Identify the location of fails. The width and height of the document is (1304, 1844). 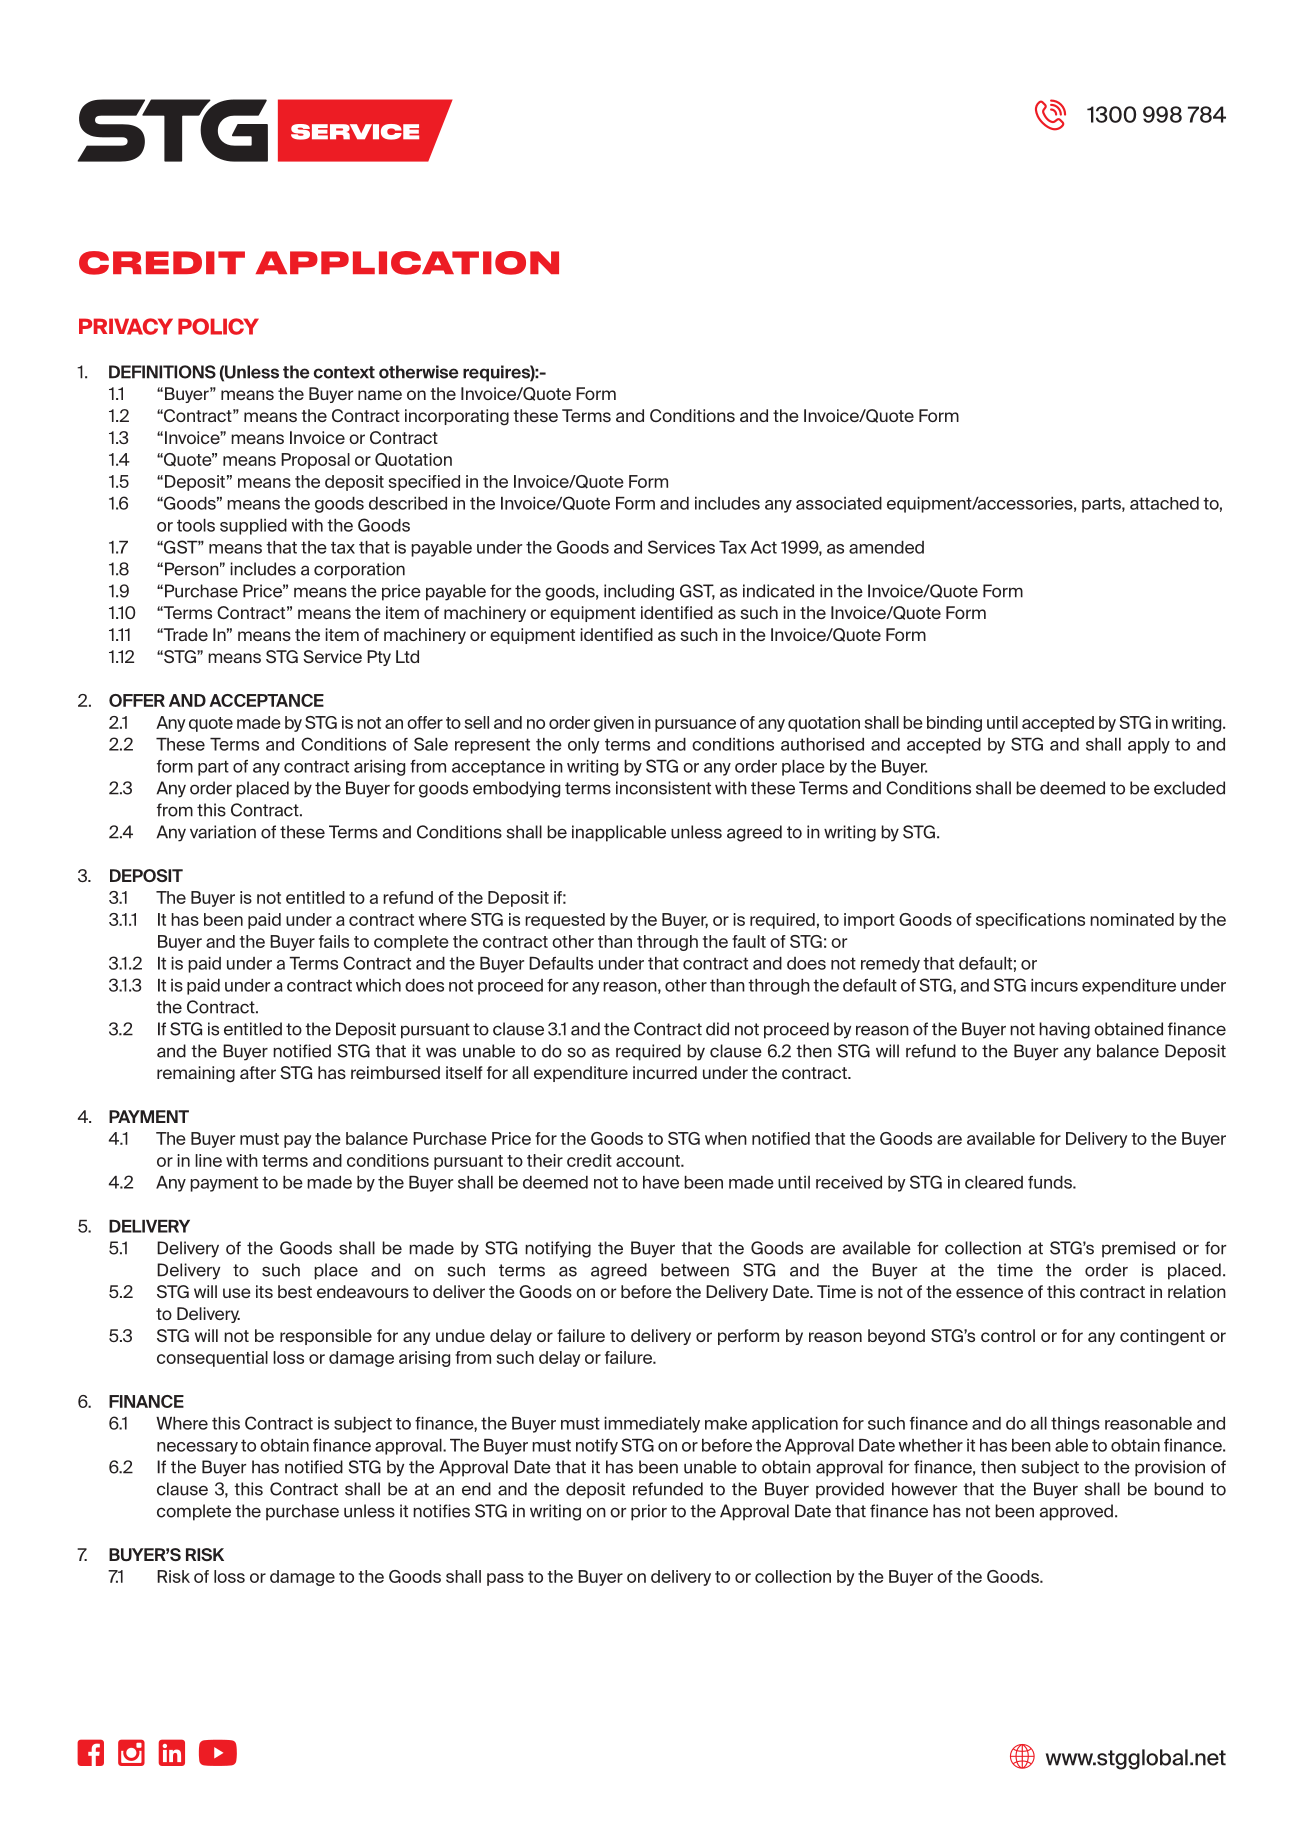
(334, 941).
